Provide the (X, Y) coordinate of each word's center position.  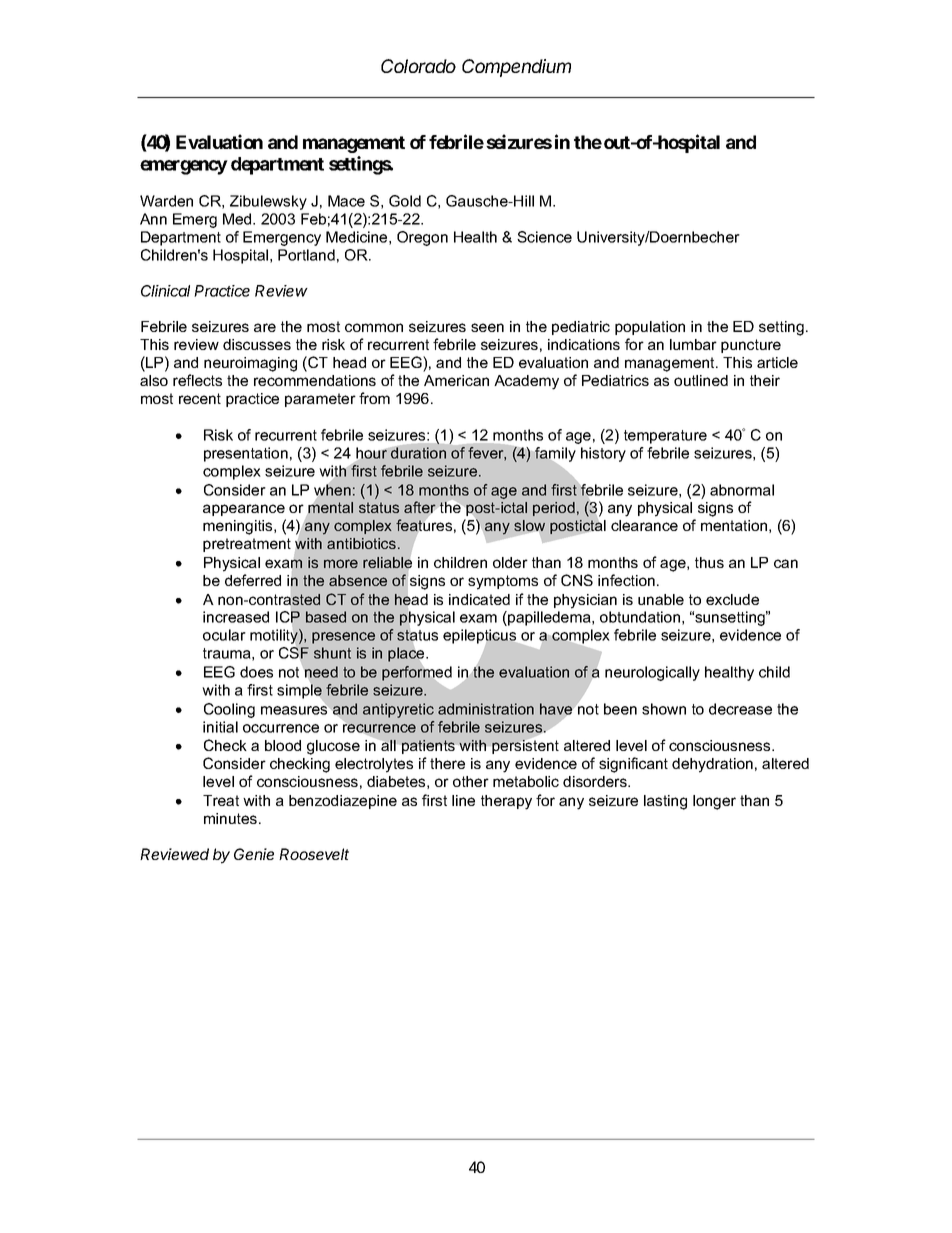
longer (714, 802)
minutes (230, 818)
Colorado (418, 66)
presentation (246, 454)
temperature (665, 437)
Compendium (516, 68)
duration (417, 452)
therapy (506, 802)
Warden (166, 201)
